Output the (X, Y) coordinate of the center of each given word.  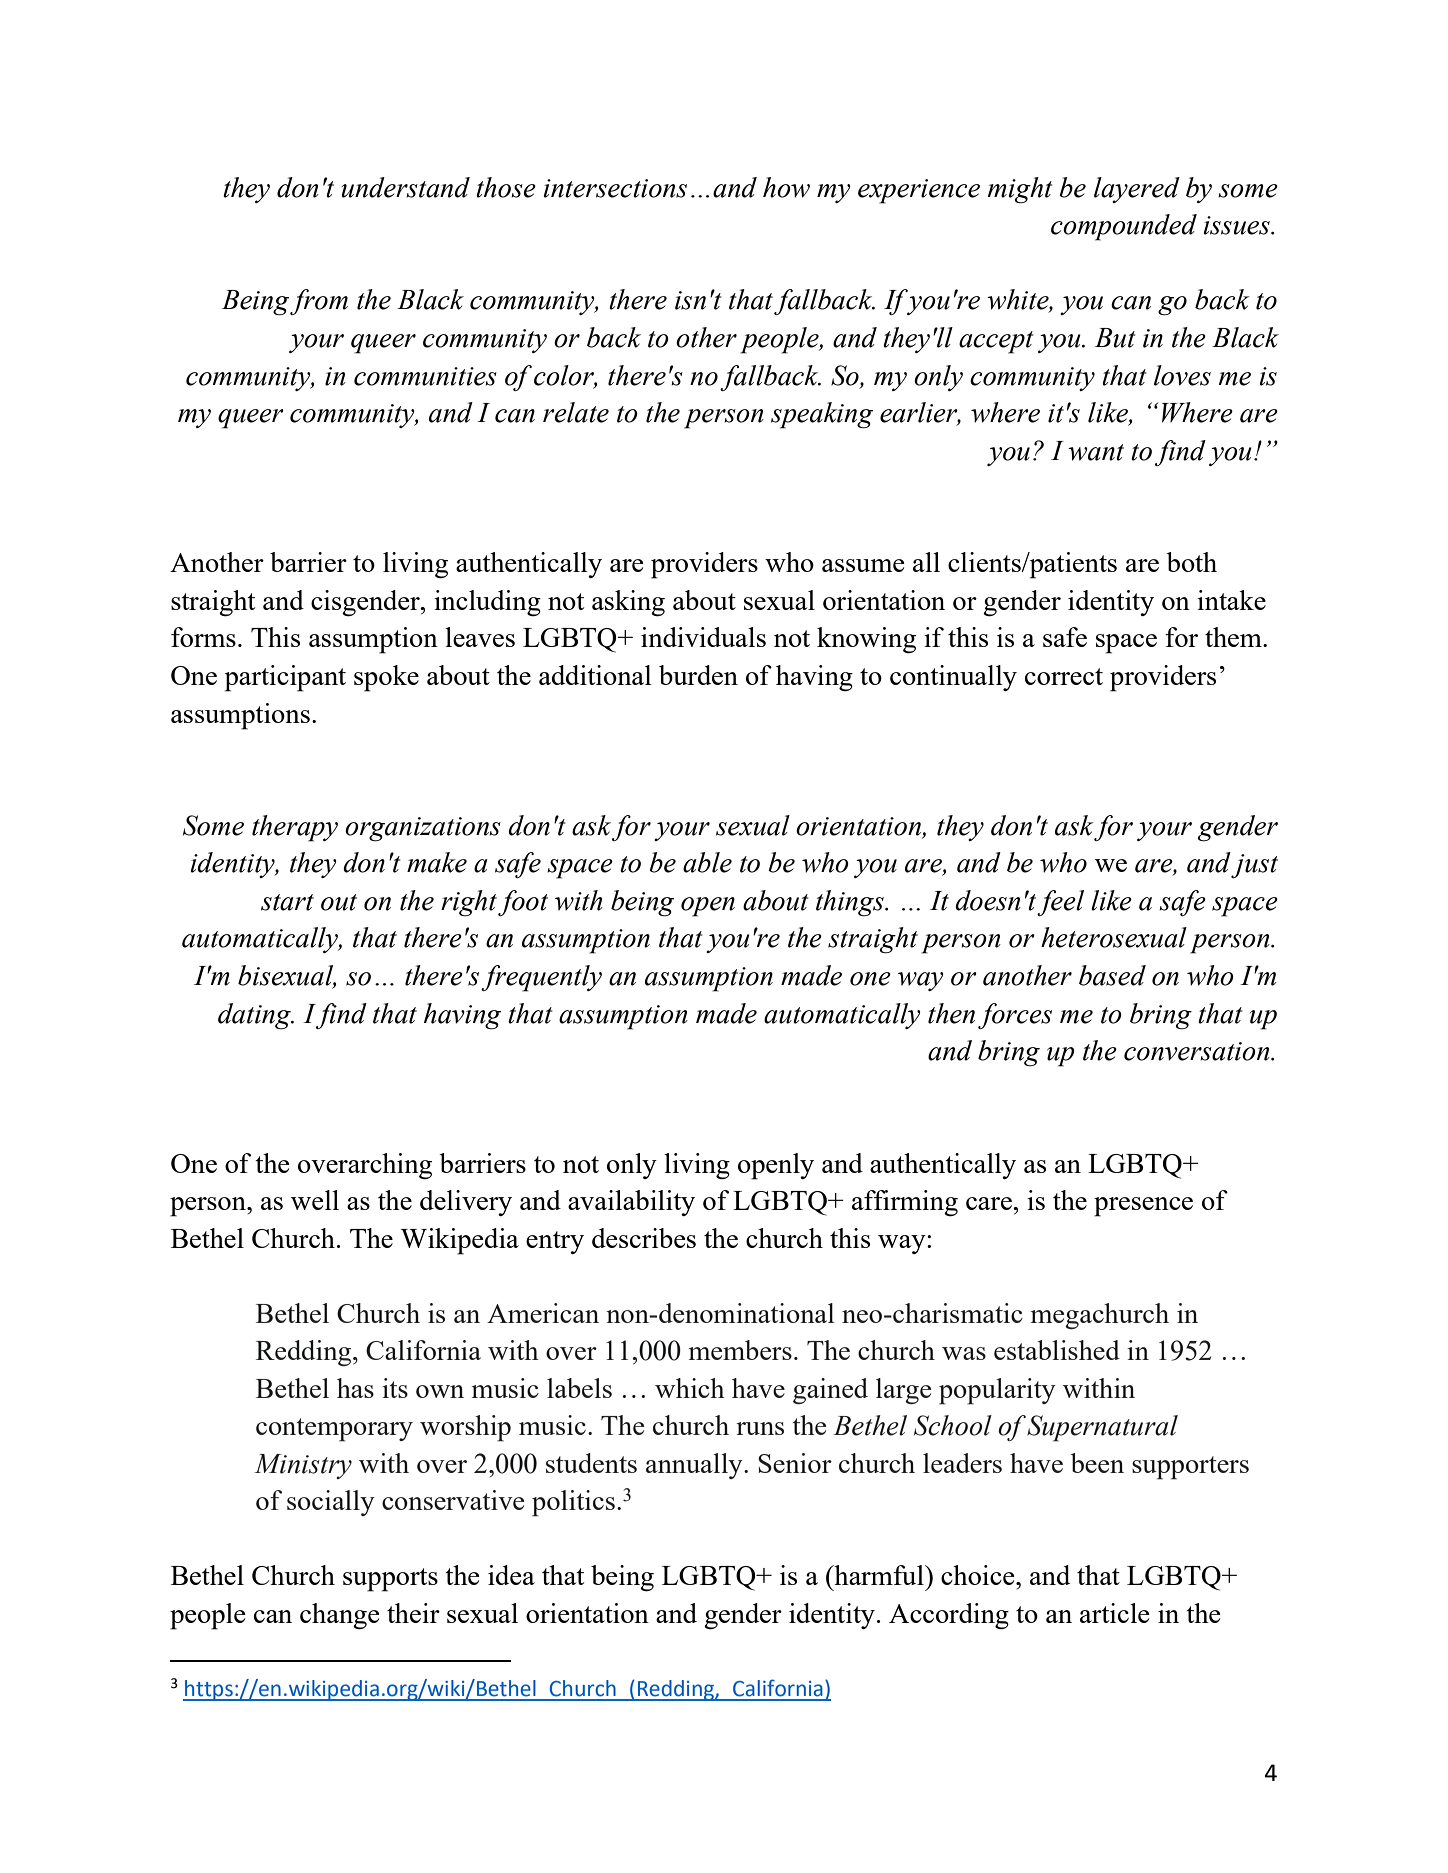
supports (390, 1580)
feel (1060, 903)
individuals (703, 637)
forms (203, 637)
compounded (1124, 227)
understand (406, 187)
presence (1143, 1207)
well (315, 1200)
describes (644, 1238)
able (707, 862)
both (1191, 562)
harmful (879, 1575)
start (287, 902)
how (786, 187)
